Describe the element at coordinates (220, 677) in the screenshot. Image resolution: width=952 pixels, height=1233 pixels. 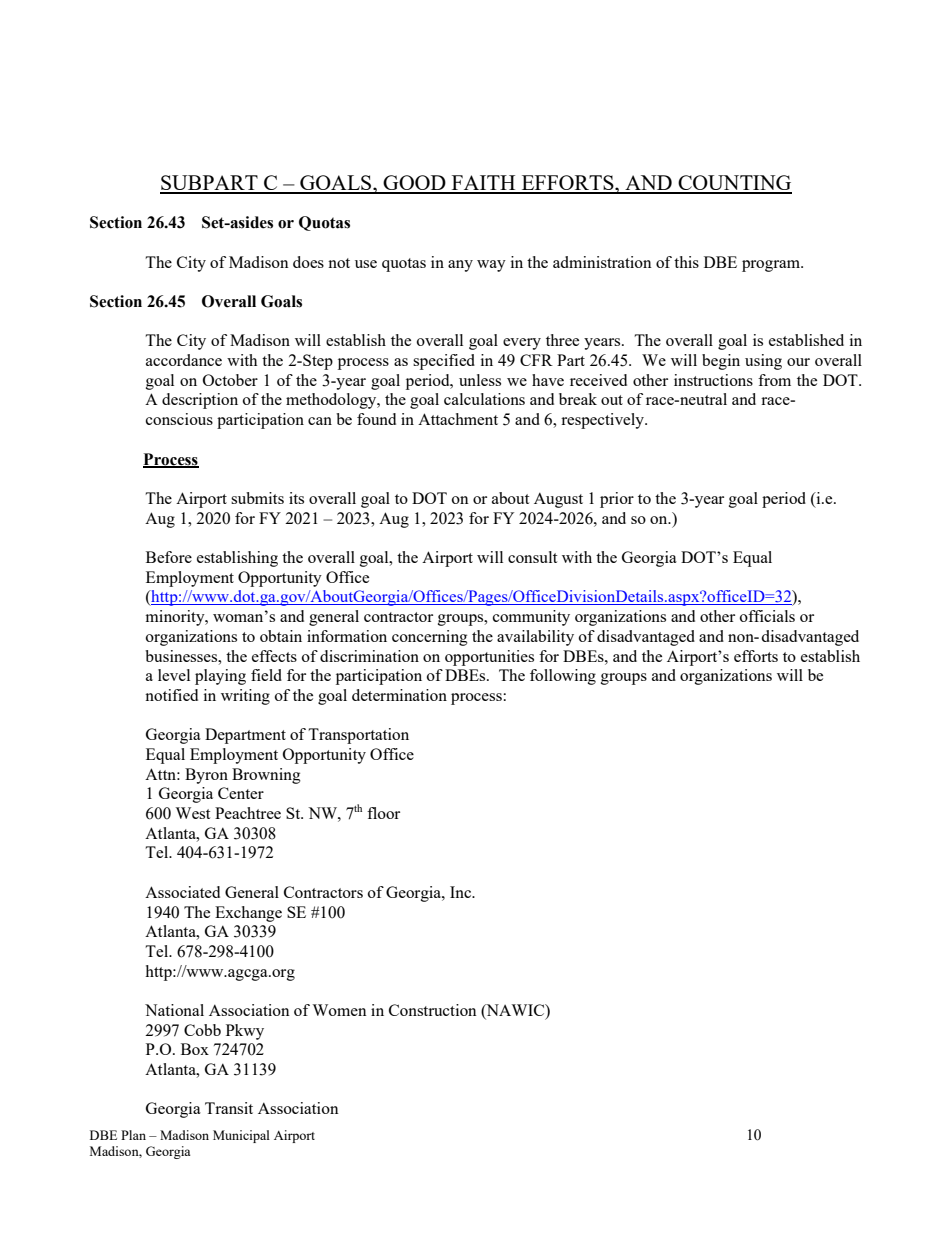
I see `playing` at that location.
